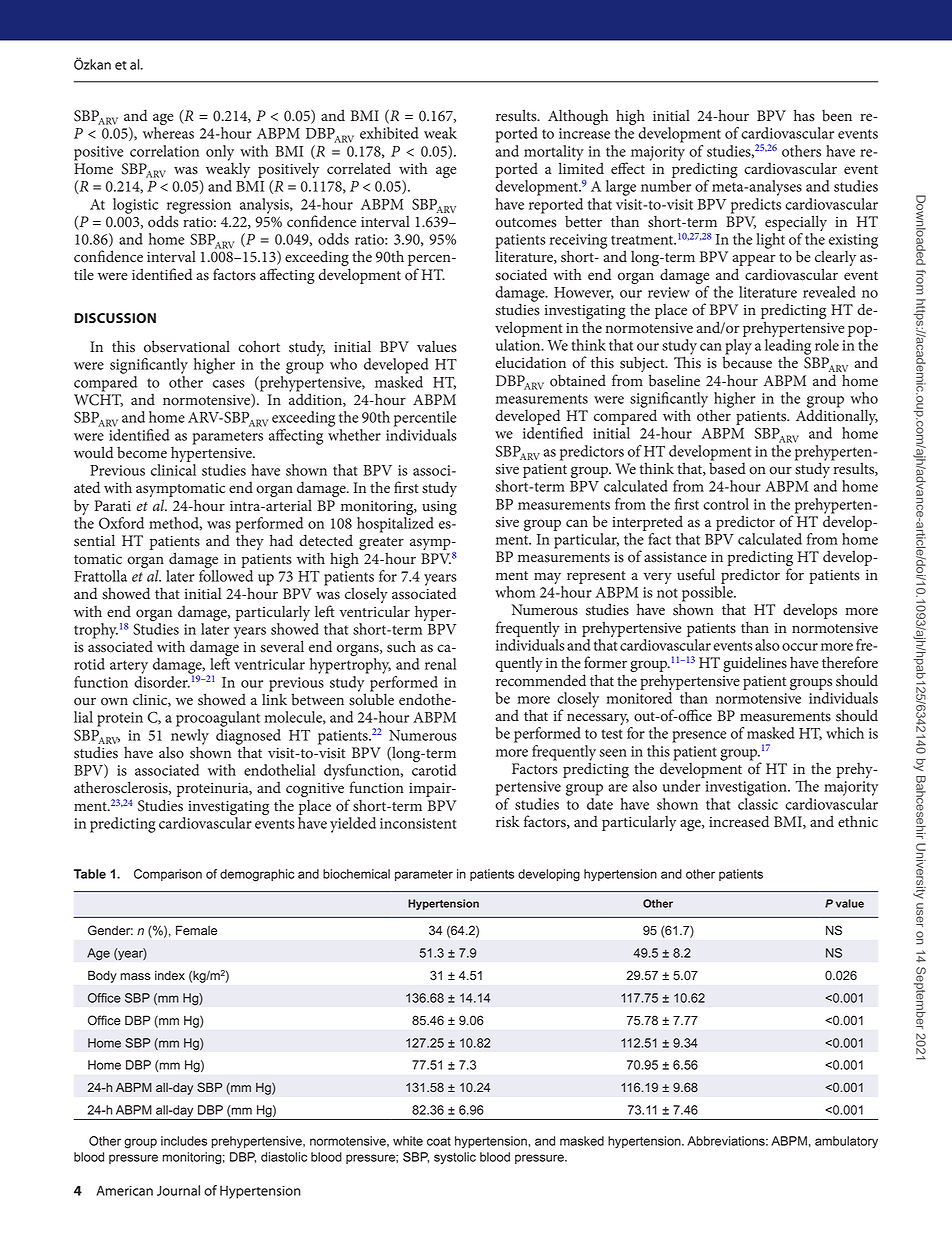  Describe the element at coordinates (804, 115) in the document. I see `has` at that location.
